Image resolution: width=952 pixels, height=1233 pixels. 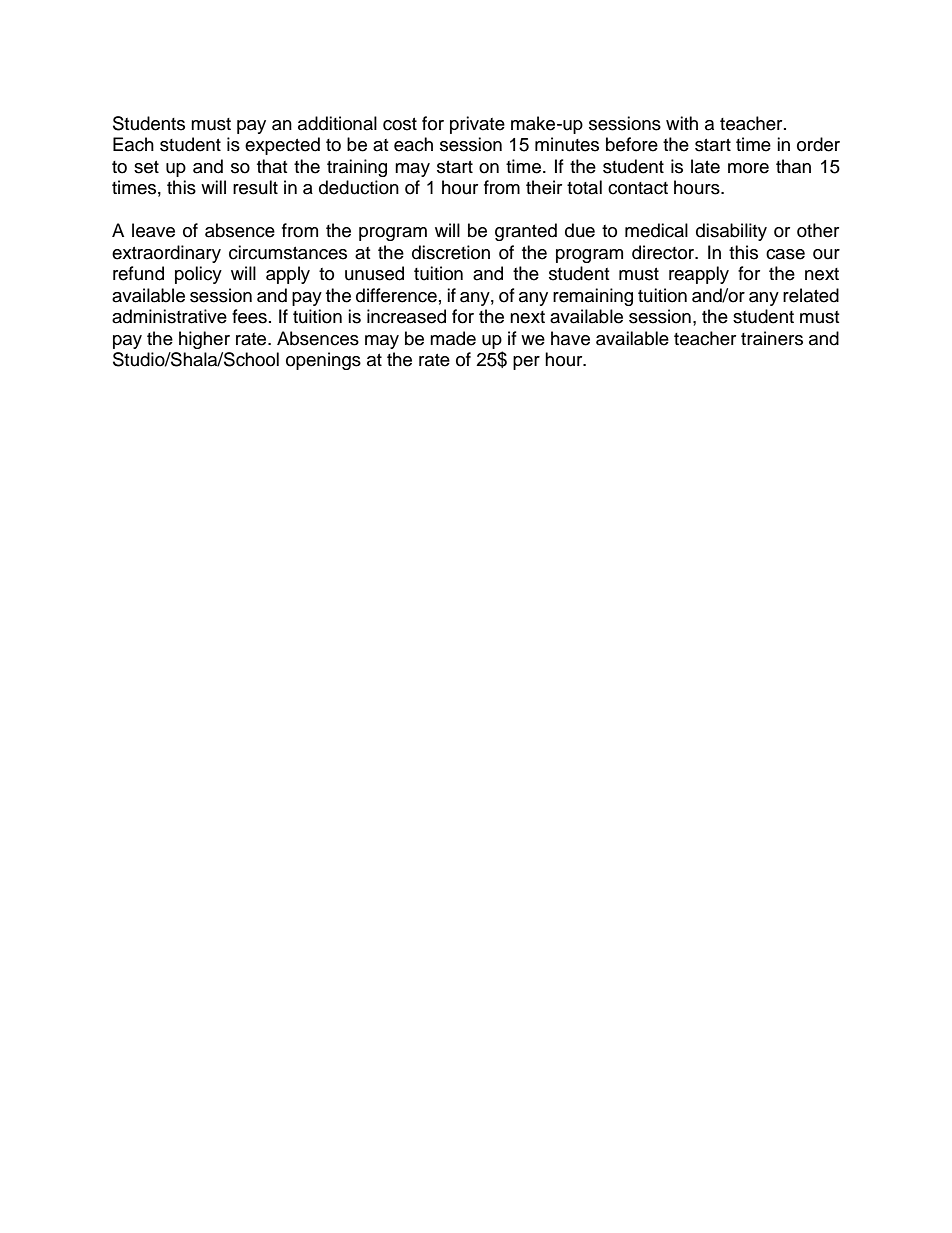 I want to click on result, so click(x=255, y=187).
